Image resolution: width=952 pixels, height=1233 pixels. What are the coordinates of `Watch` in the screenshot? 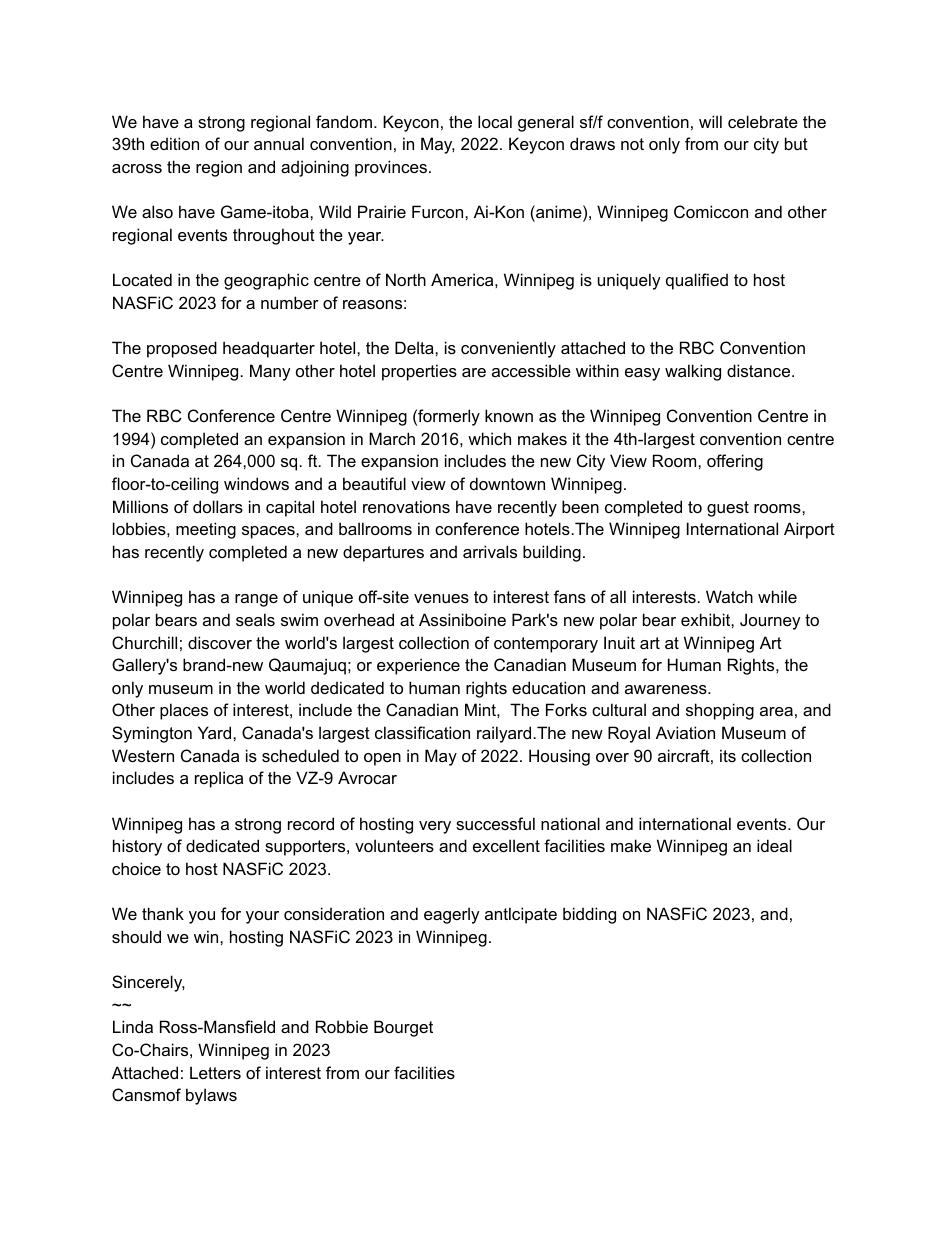 It's located at (729, 596).
